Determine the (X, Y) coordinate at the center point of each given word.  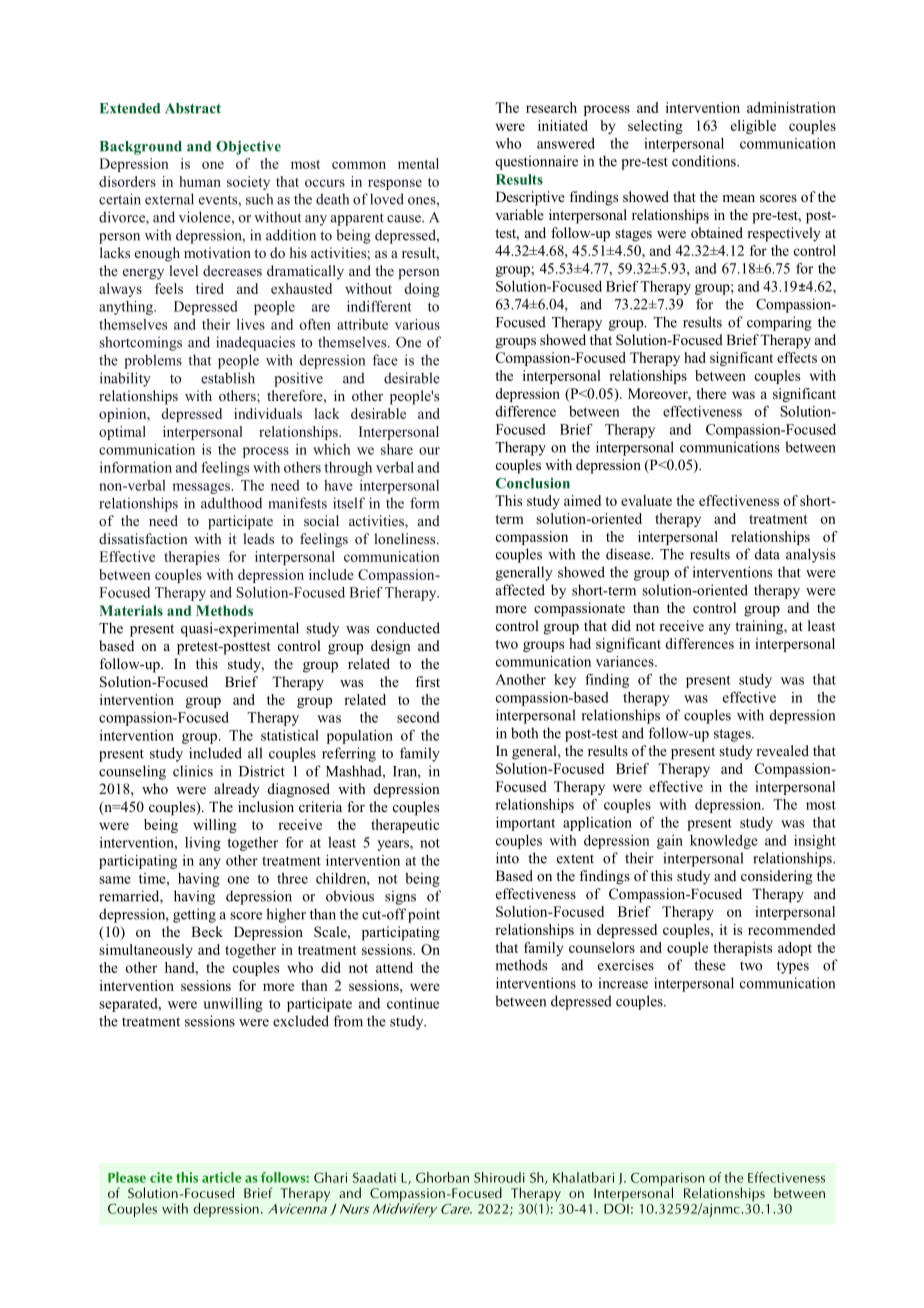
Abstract (193, 108)
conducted (408, 628)
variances (626, 661)
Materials (131, 610)
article (221, 1177)
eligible (753, 127)
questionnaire (537, 162)
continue (413, 1003)
